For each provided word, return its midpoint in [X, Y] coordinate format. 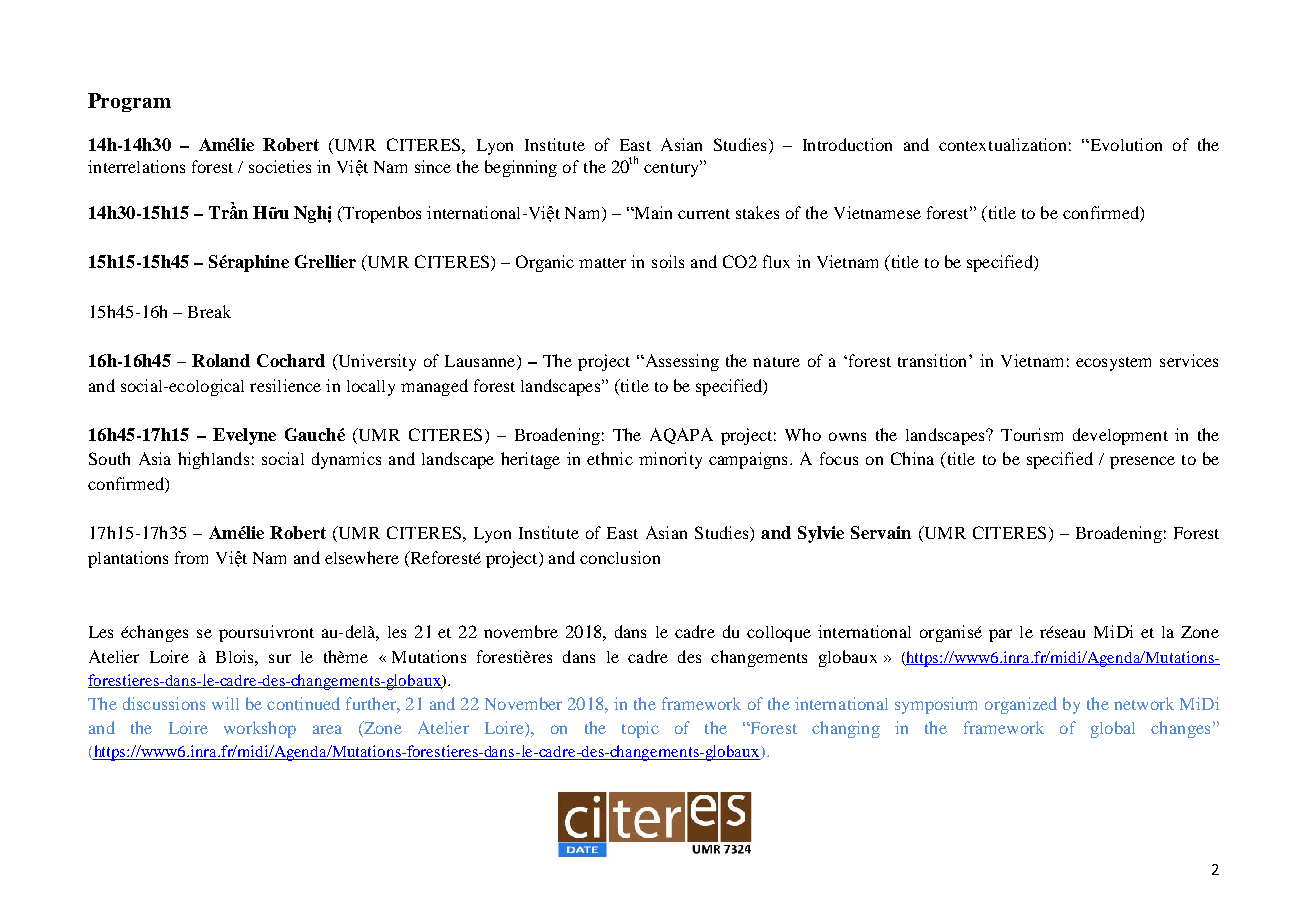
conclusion [620, 557]
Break [209, 311]
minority [670, 460]
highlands [213, 460]
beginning [521, 168]
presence [1142, 462]
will [225, 703]
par [1000, 635]
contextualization [1002, 144]
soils [668, 261]
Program [129, 102]
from [191, 557]
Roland [221, 360]
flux [776, 261]
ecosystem [1113, 364]
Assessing [680, 362]
